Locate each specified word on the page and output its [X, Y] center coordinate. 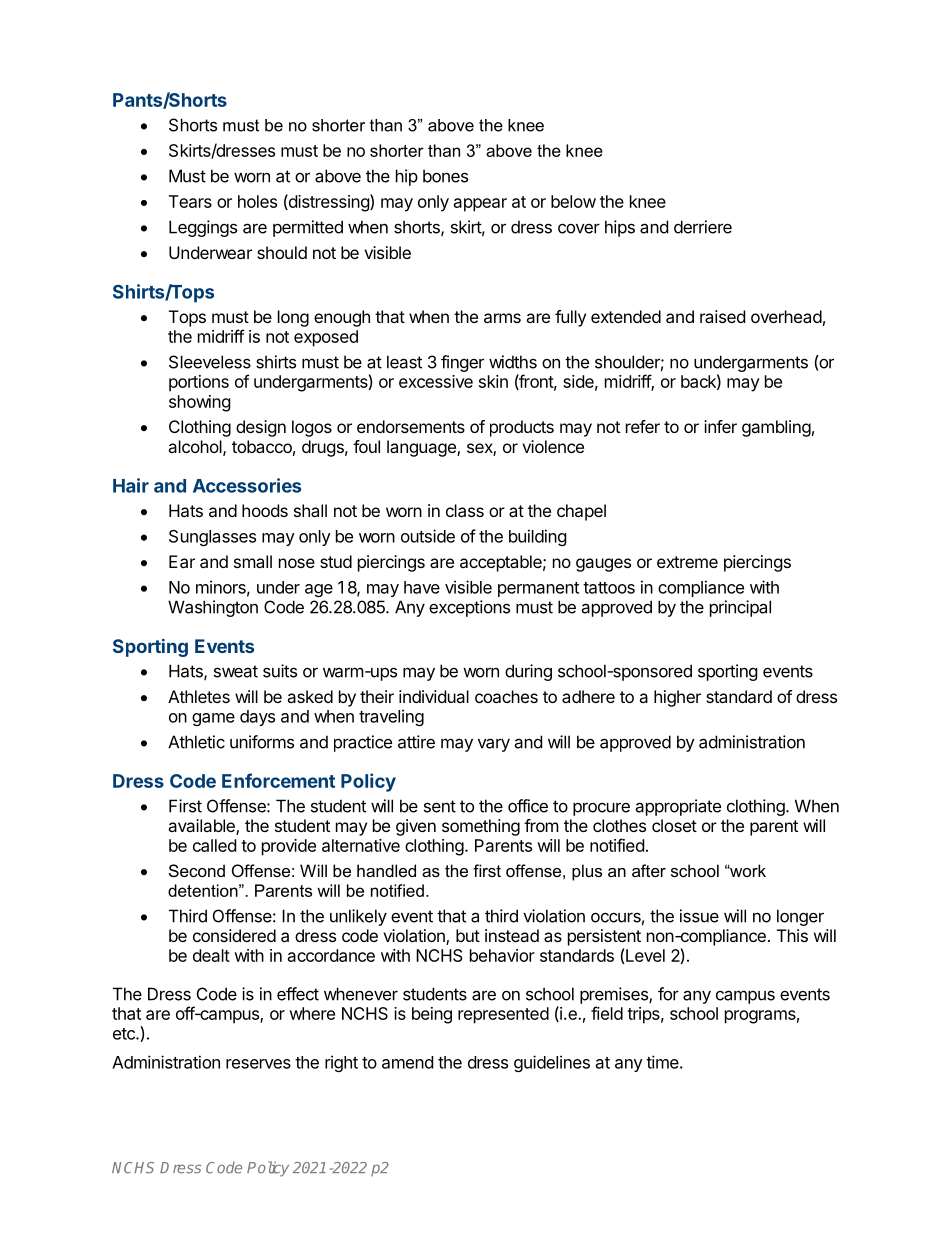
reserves [258, 1064]
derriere [703, 227]
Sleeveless [210, 362]
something [481, 827]
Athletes [199, 696]
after [649, 870]
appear [480, 205]
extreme [687, 562]
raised [722, 316]
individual [434, 696]
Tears [190, 201]
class [465, 510]
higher [677, 698]
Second [197, 870]
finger [462, 363]
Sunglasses [212, 538]
